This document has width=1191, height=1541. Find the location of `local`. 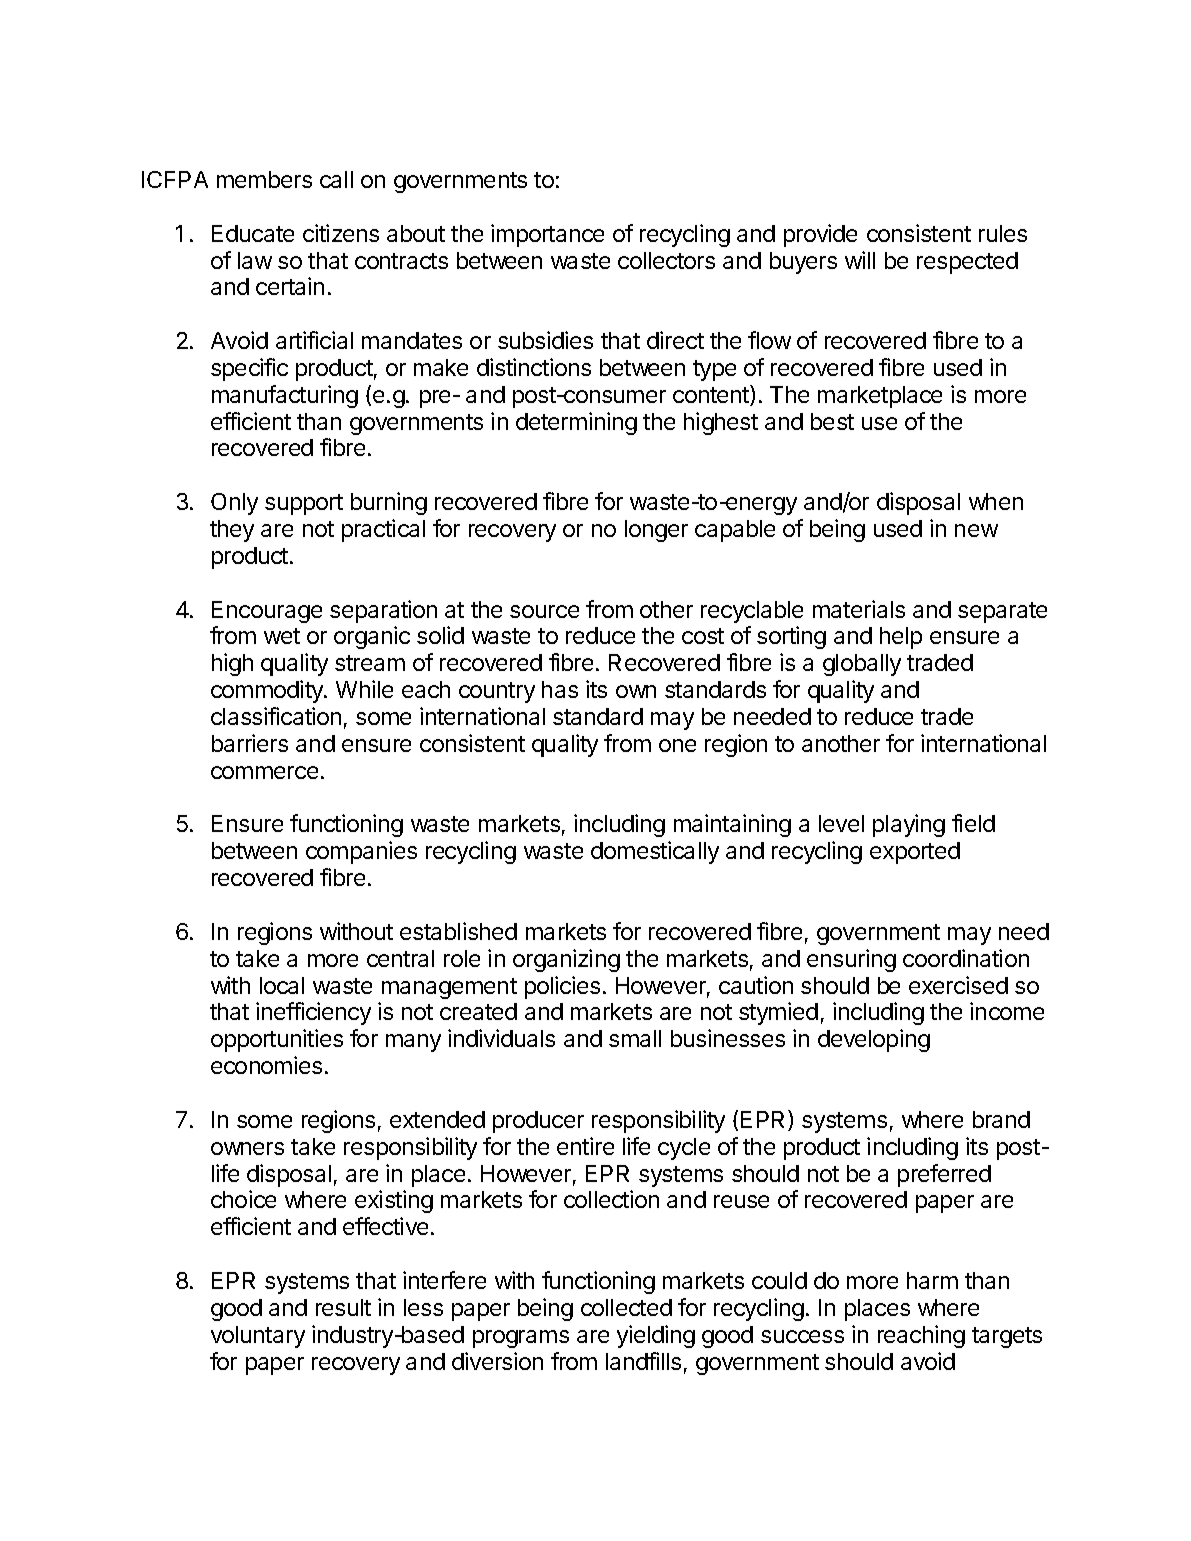

local is located at coordinates (282, 985).
